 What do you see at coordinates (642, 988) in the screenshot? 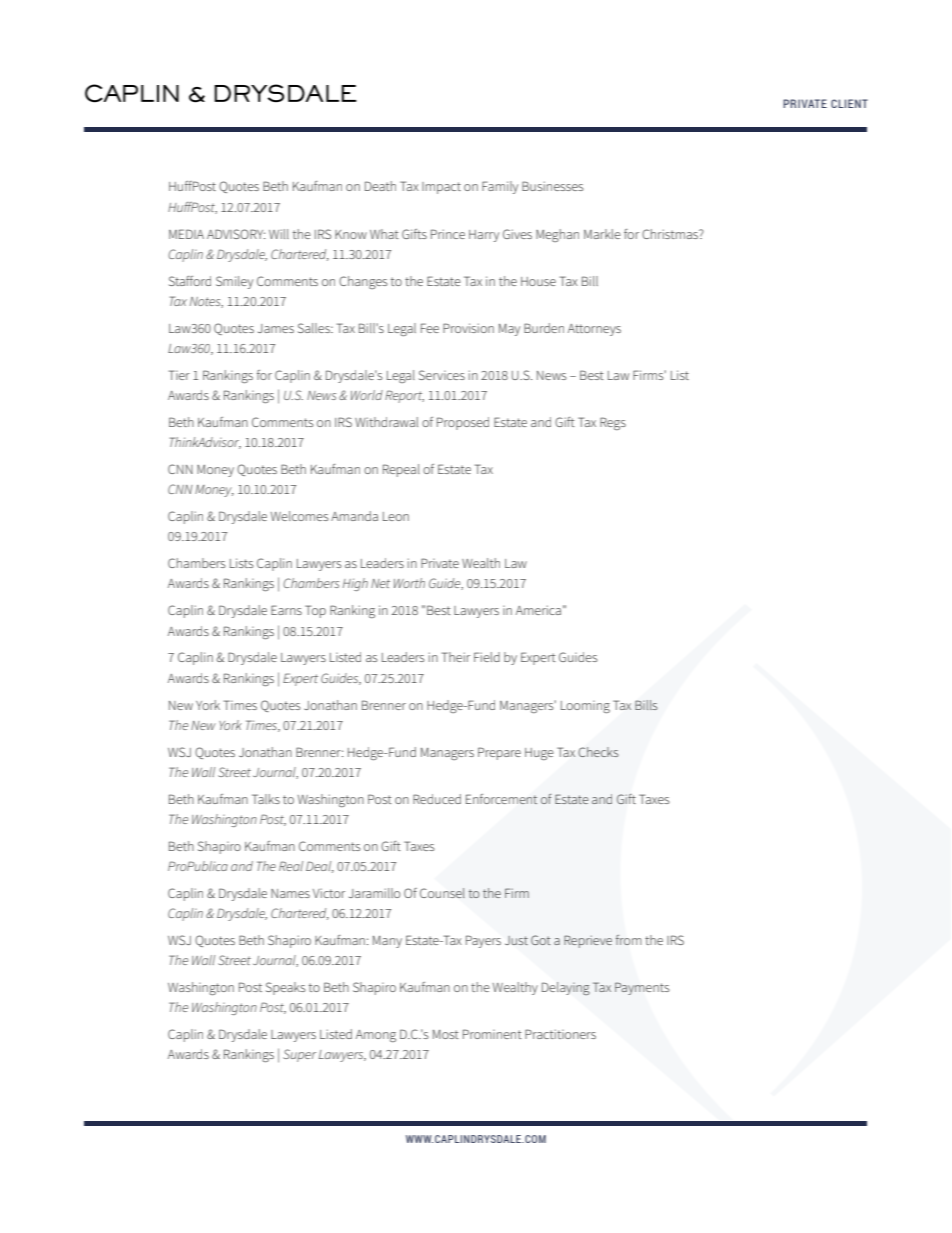
I see `Payments` at bounding box center [642, 988].
